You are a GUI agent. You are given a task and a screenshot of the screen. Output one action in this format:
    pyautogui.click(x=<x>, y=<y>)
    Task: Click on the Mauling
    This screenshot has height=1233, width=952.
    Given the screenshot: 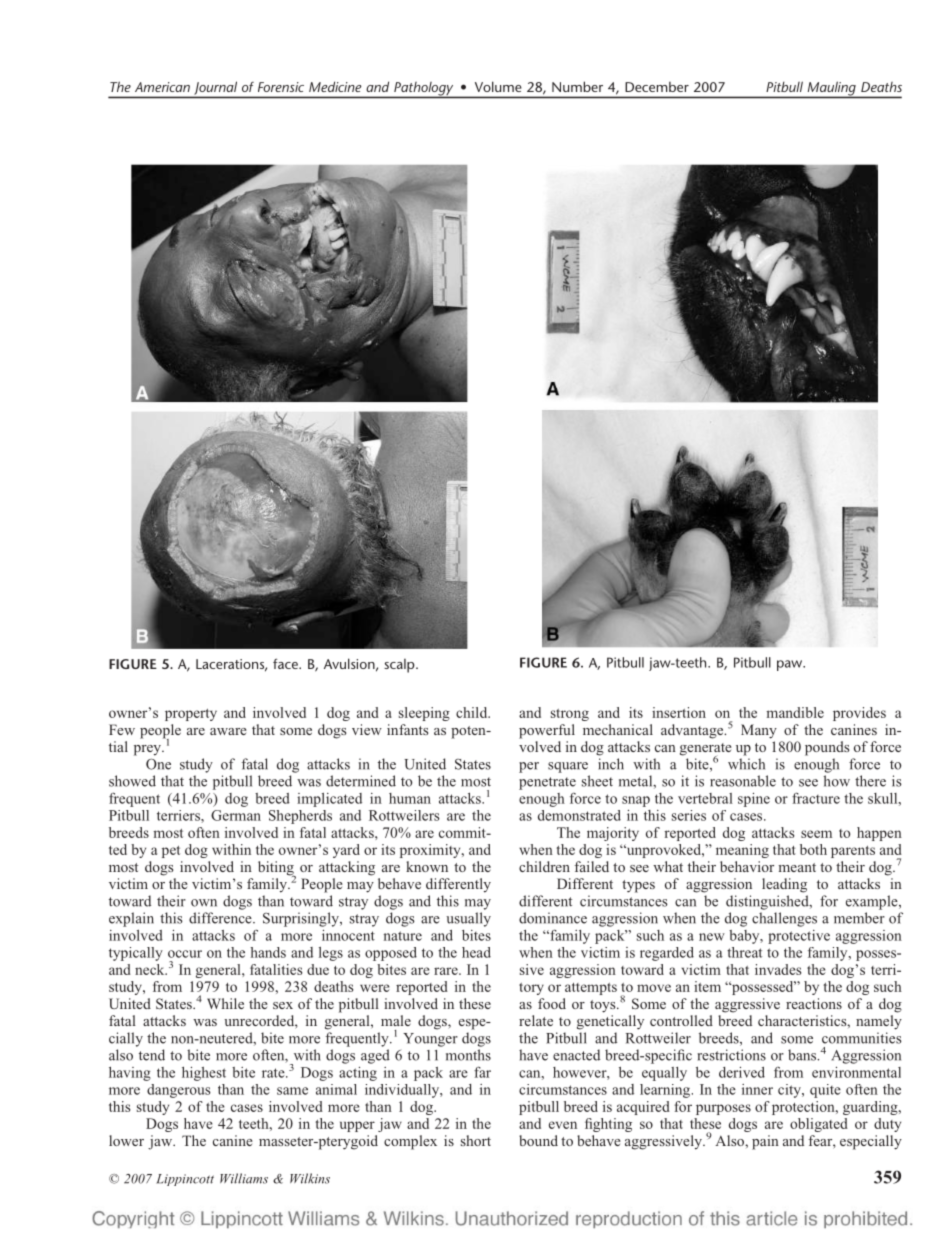 What is the action you would take?
    pyautogui.click(x=831, y=89)
